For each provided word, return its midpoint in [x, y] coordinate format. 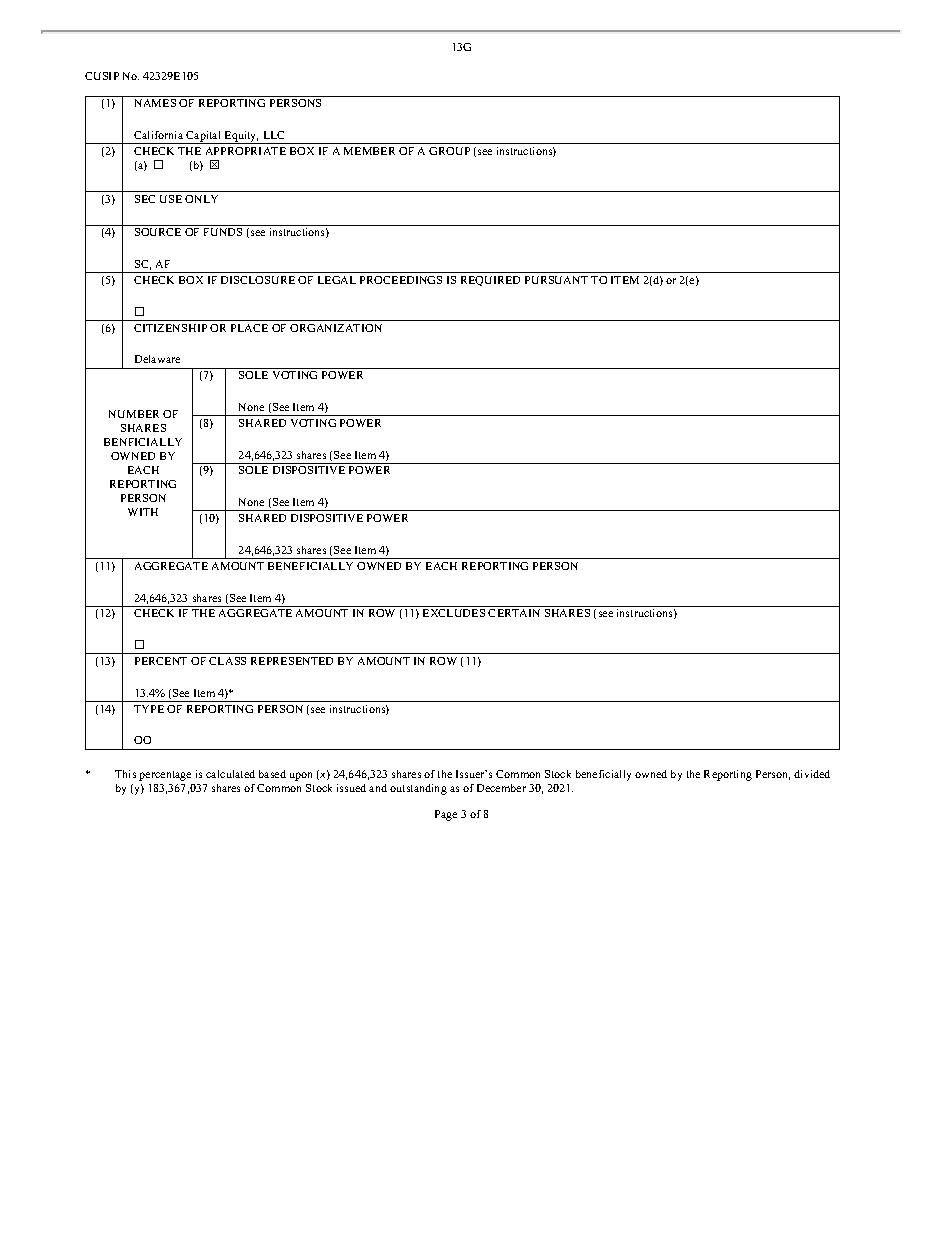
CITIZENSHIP [170, 328]
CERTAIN [514, 613]
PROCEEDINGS [401, 280]
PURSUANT [556, 280]
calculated [230, 774]
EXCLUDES [454, 613]
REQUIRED [490, 281]
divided [812, 774]
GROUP [449, 151]
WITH [143, 512]
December [501, 788]
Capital [204, 137]
